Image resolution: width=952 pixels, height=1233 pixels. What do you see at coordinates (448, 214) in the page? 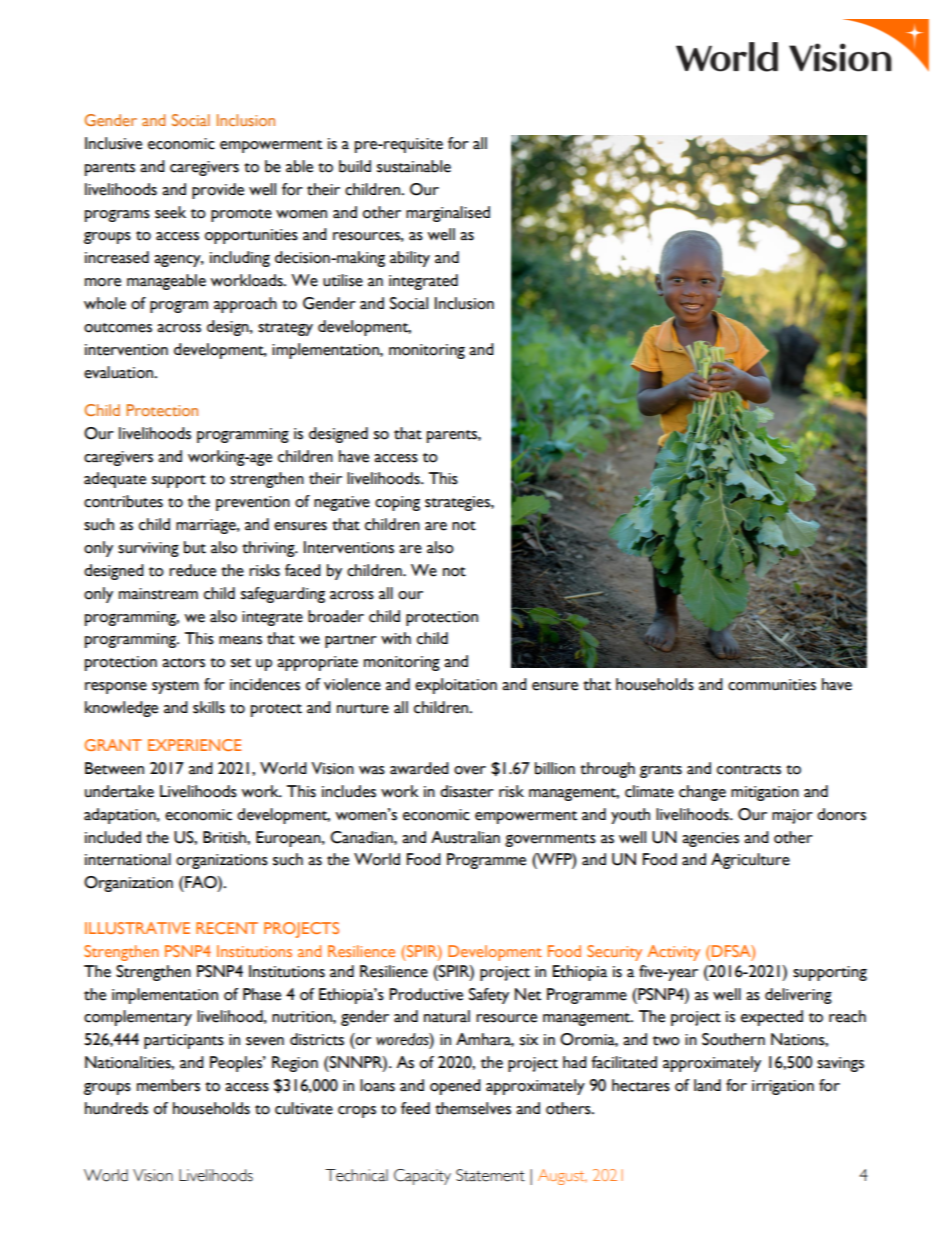
I see `marginalised` at bounding box center [448, 214].
